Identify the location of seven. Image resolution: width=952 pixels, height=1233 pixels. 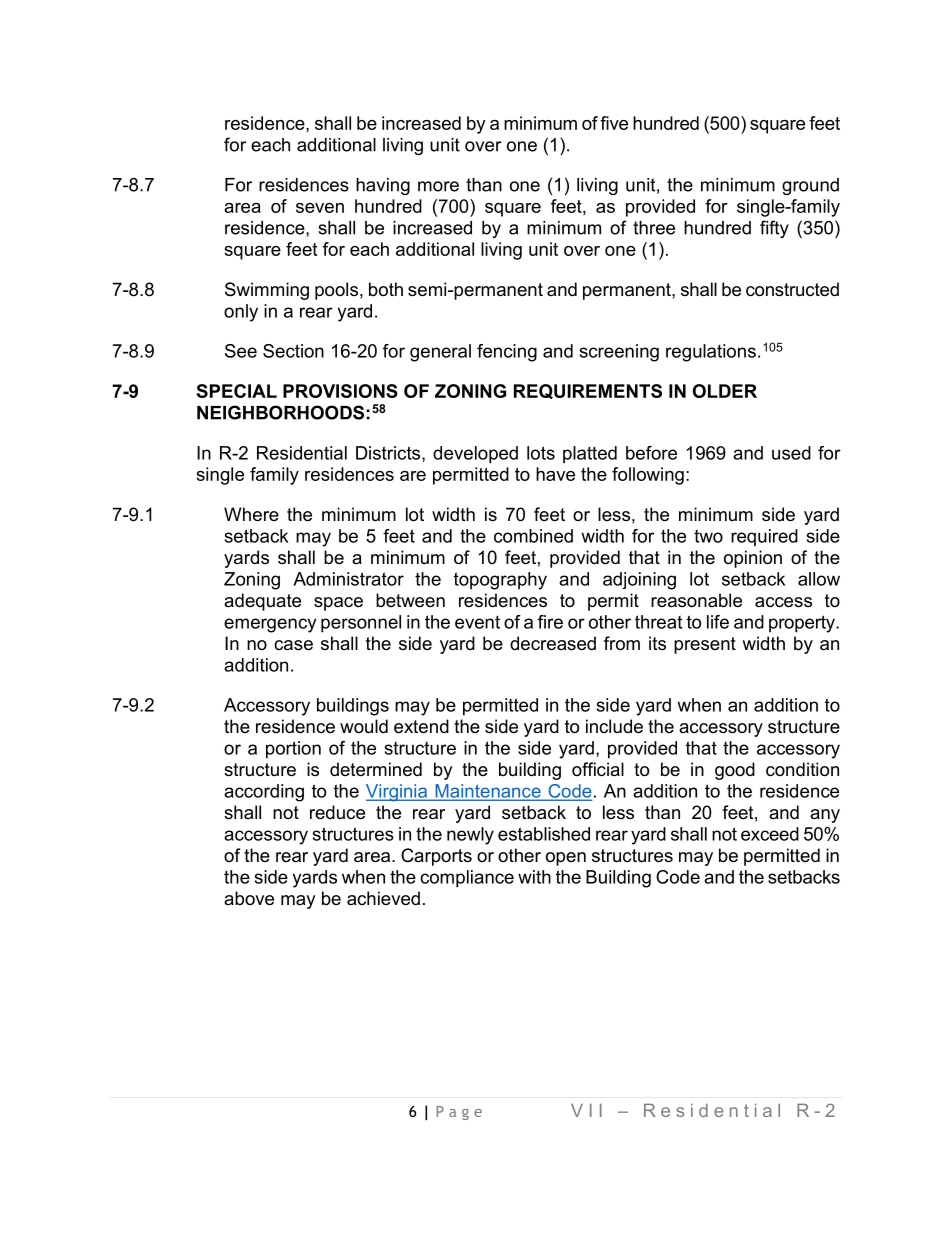
(320, 208).
